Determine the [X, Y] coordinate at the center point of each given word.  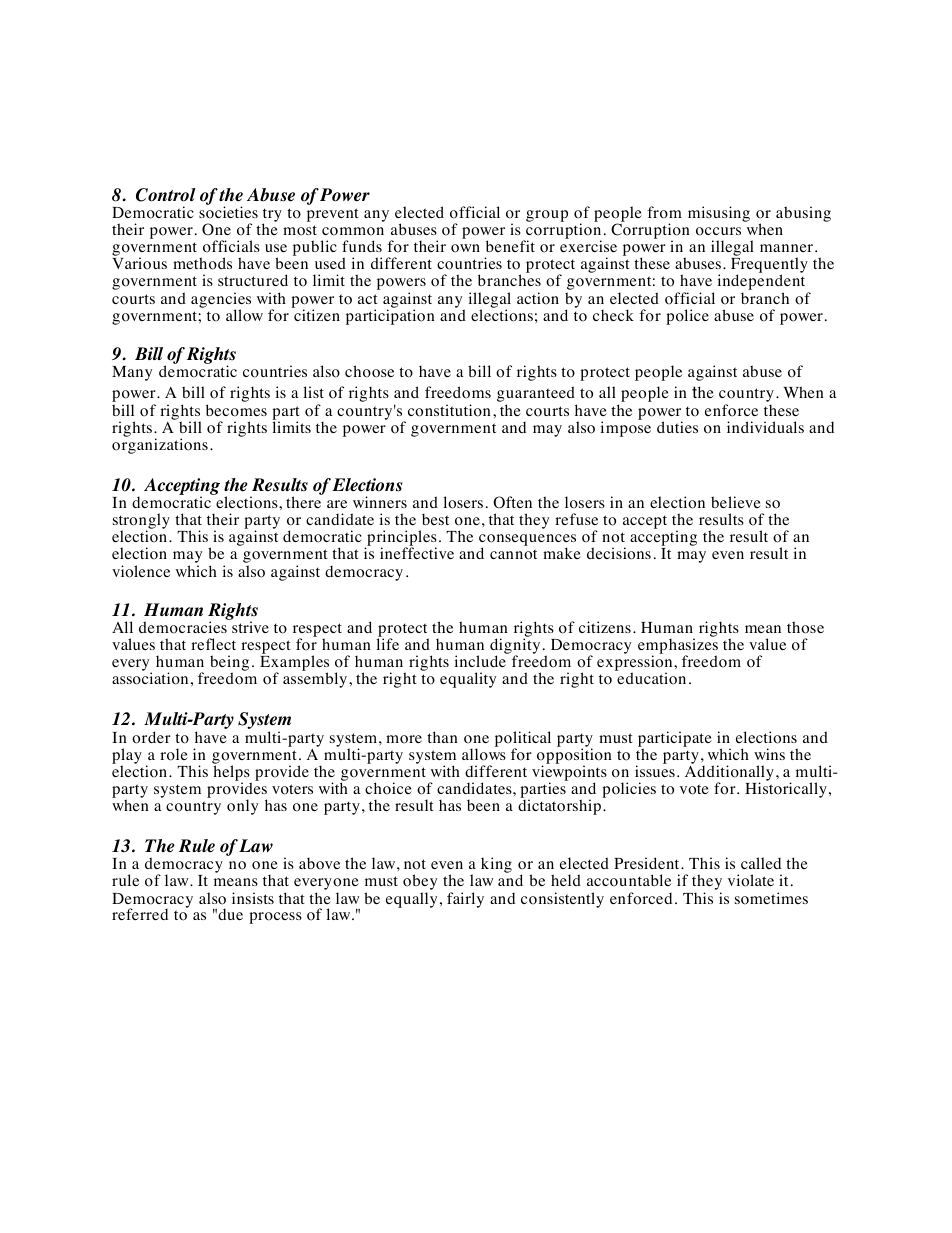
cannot [513, 554]
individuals [765, 427]
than [442, 737]
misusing [719, 214]
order [151, 737]
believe [736, 502]
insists [253, 898]
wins [769, 754]
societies [228, 212]
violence [141, 571]
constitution [449, 410]
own [465, 248]
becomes [236, 410]
